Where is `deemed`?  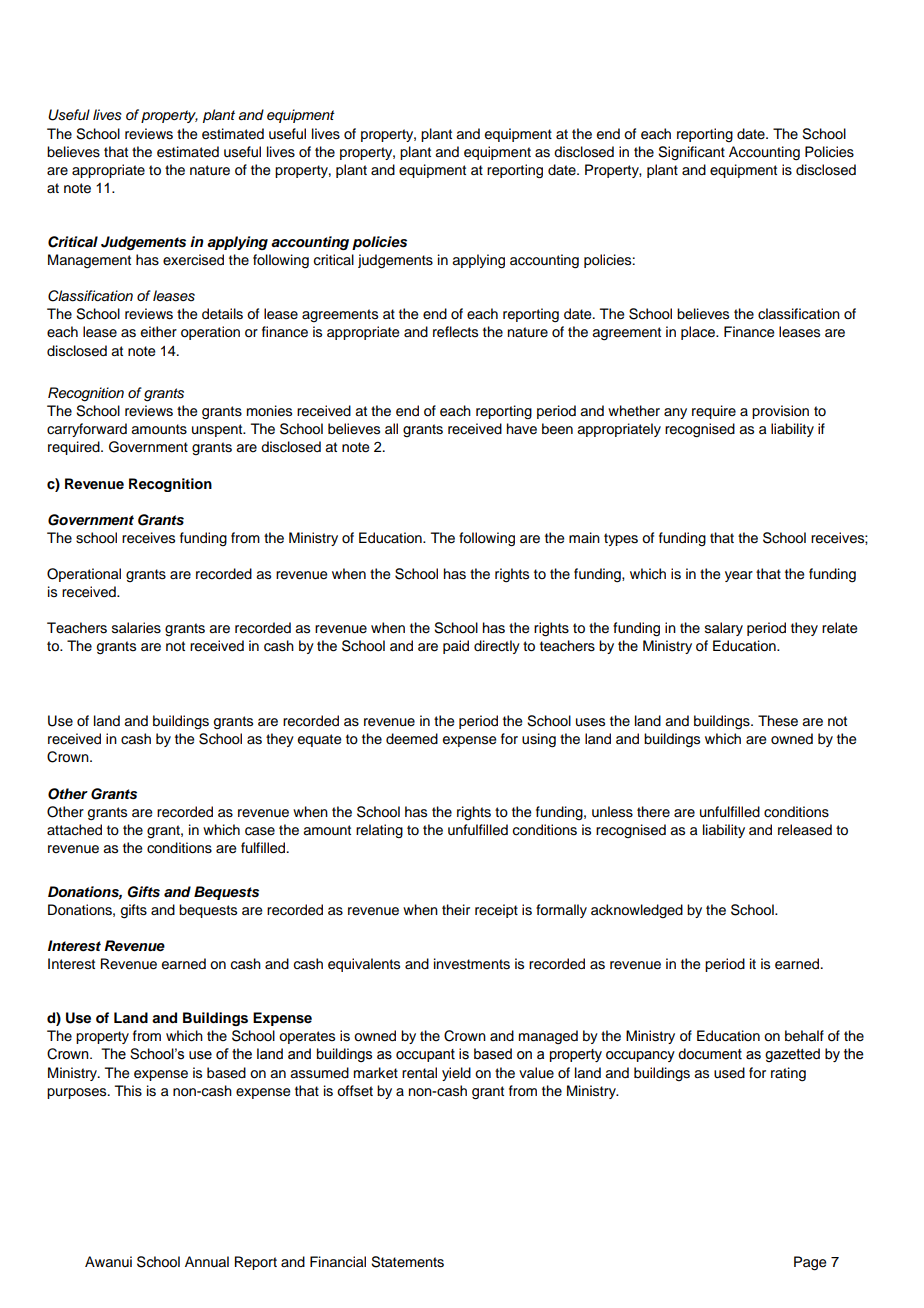 deemed is located at coordinates (412, 738).
